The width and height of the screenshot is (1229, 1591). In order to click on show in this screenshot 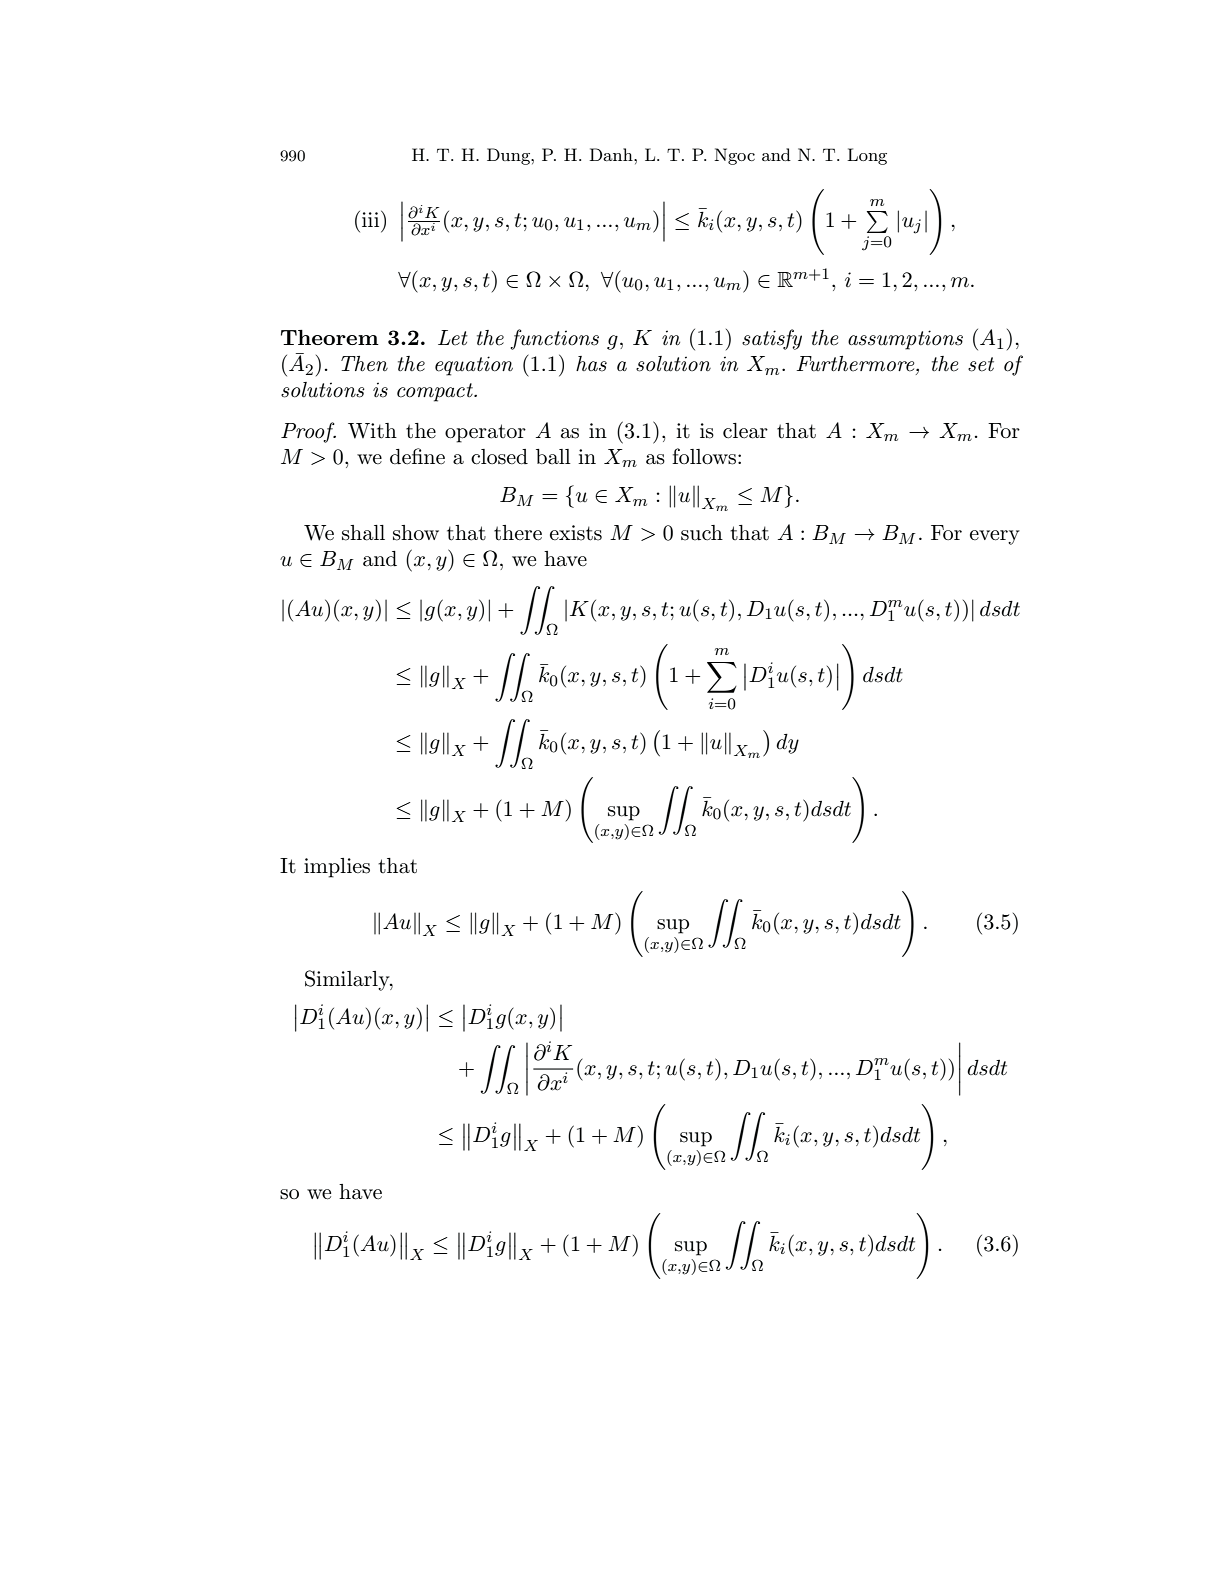, I will do `click(416, 533)`.
